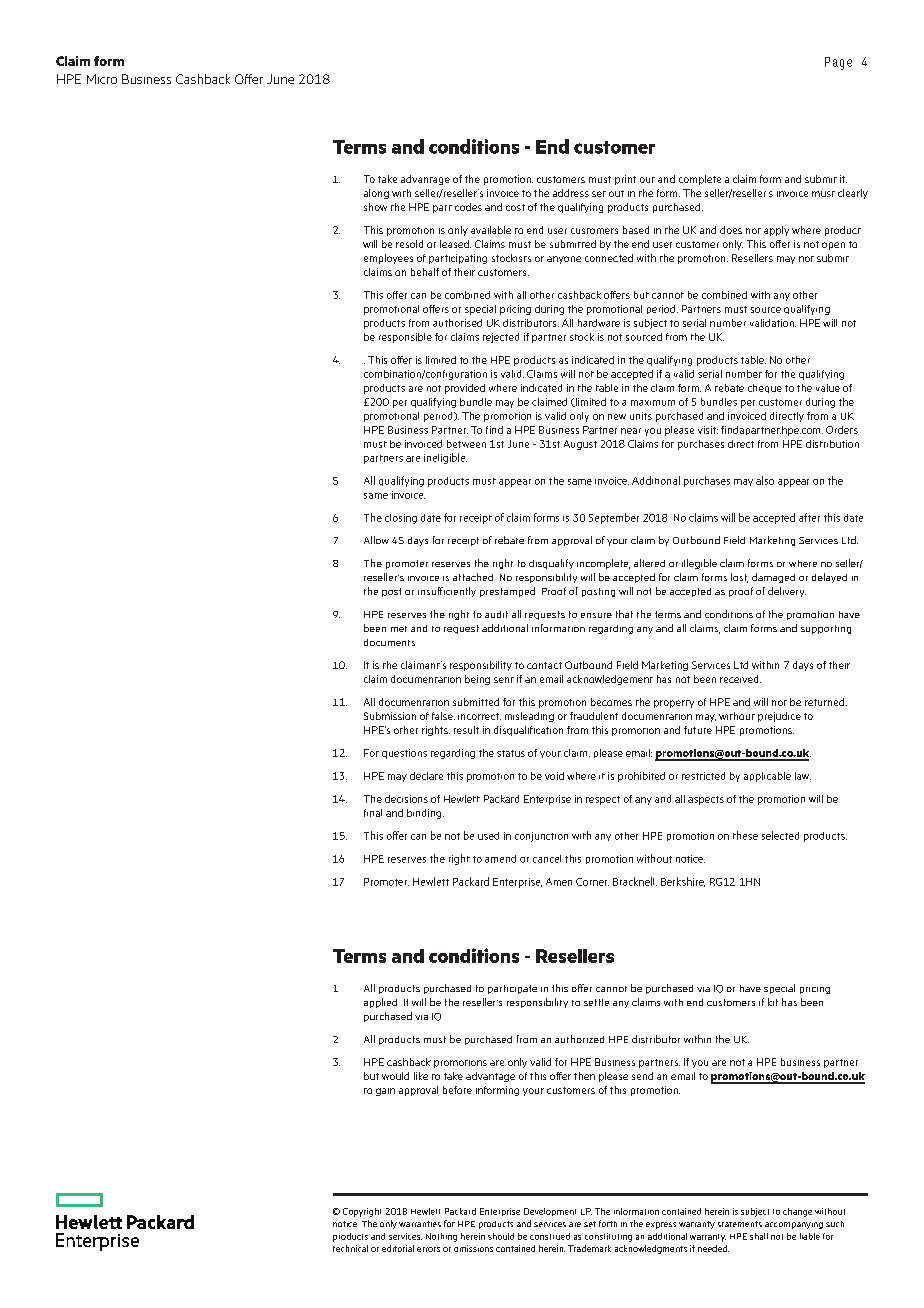 This screenshot has height=1308, width=924. What do you see at coordinates (838, 63) in the screenshot?
I see `Page` at bounding box center [838, 63].
